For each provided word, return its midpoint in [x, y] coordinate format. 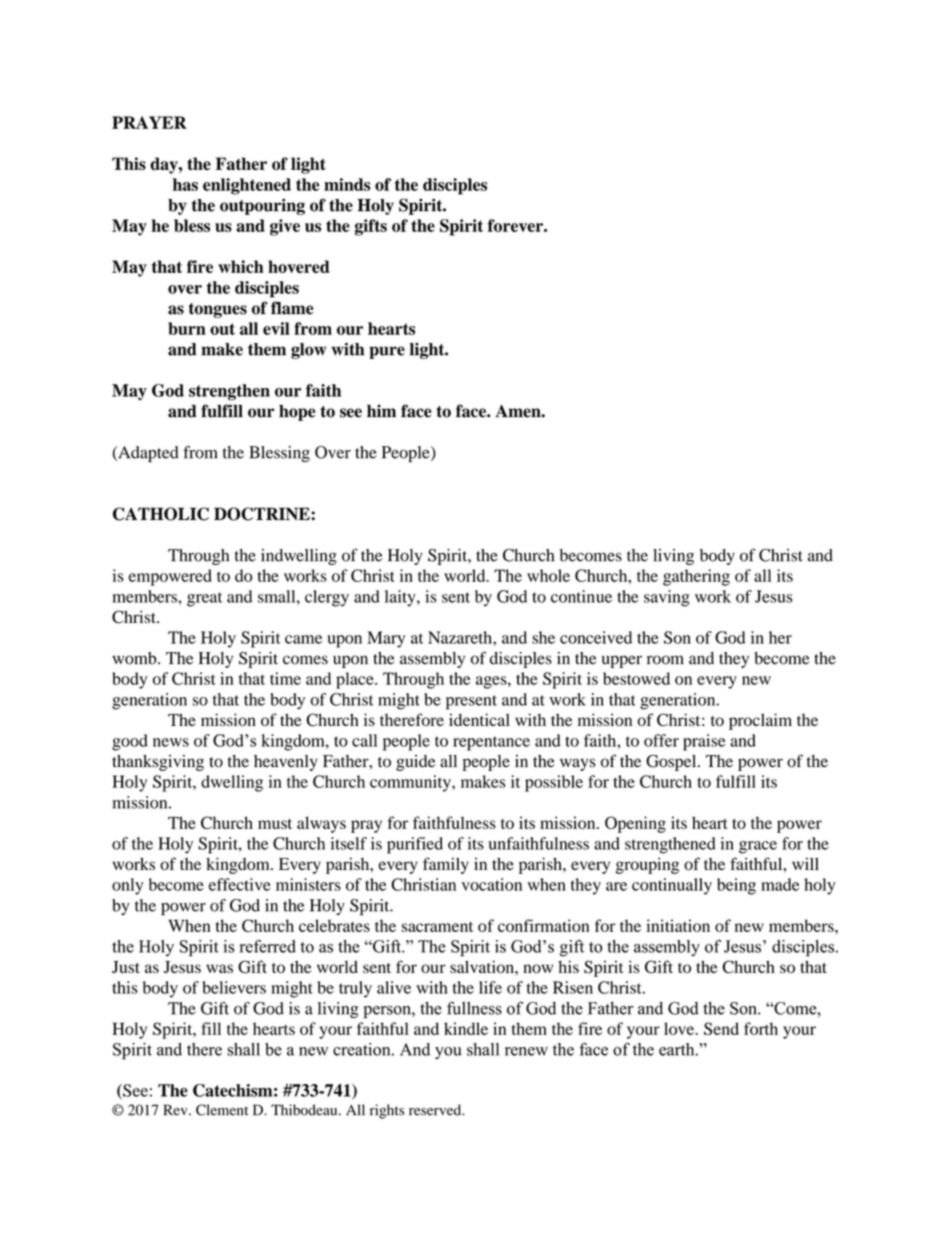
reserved [436, 1110]
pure [387, 352]
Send [721, 1028]
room [665, 660]
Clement [222, 1110]
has [185, 184]
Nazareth [461, 637]
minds [347, 184]
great [204, 599]
